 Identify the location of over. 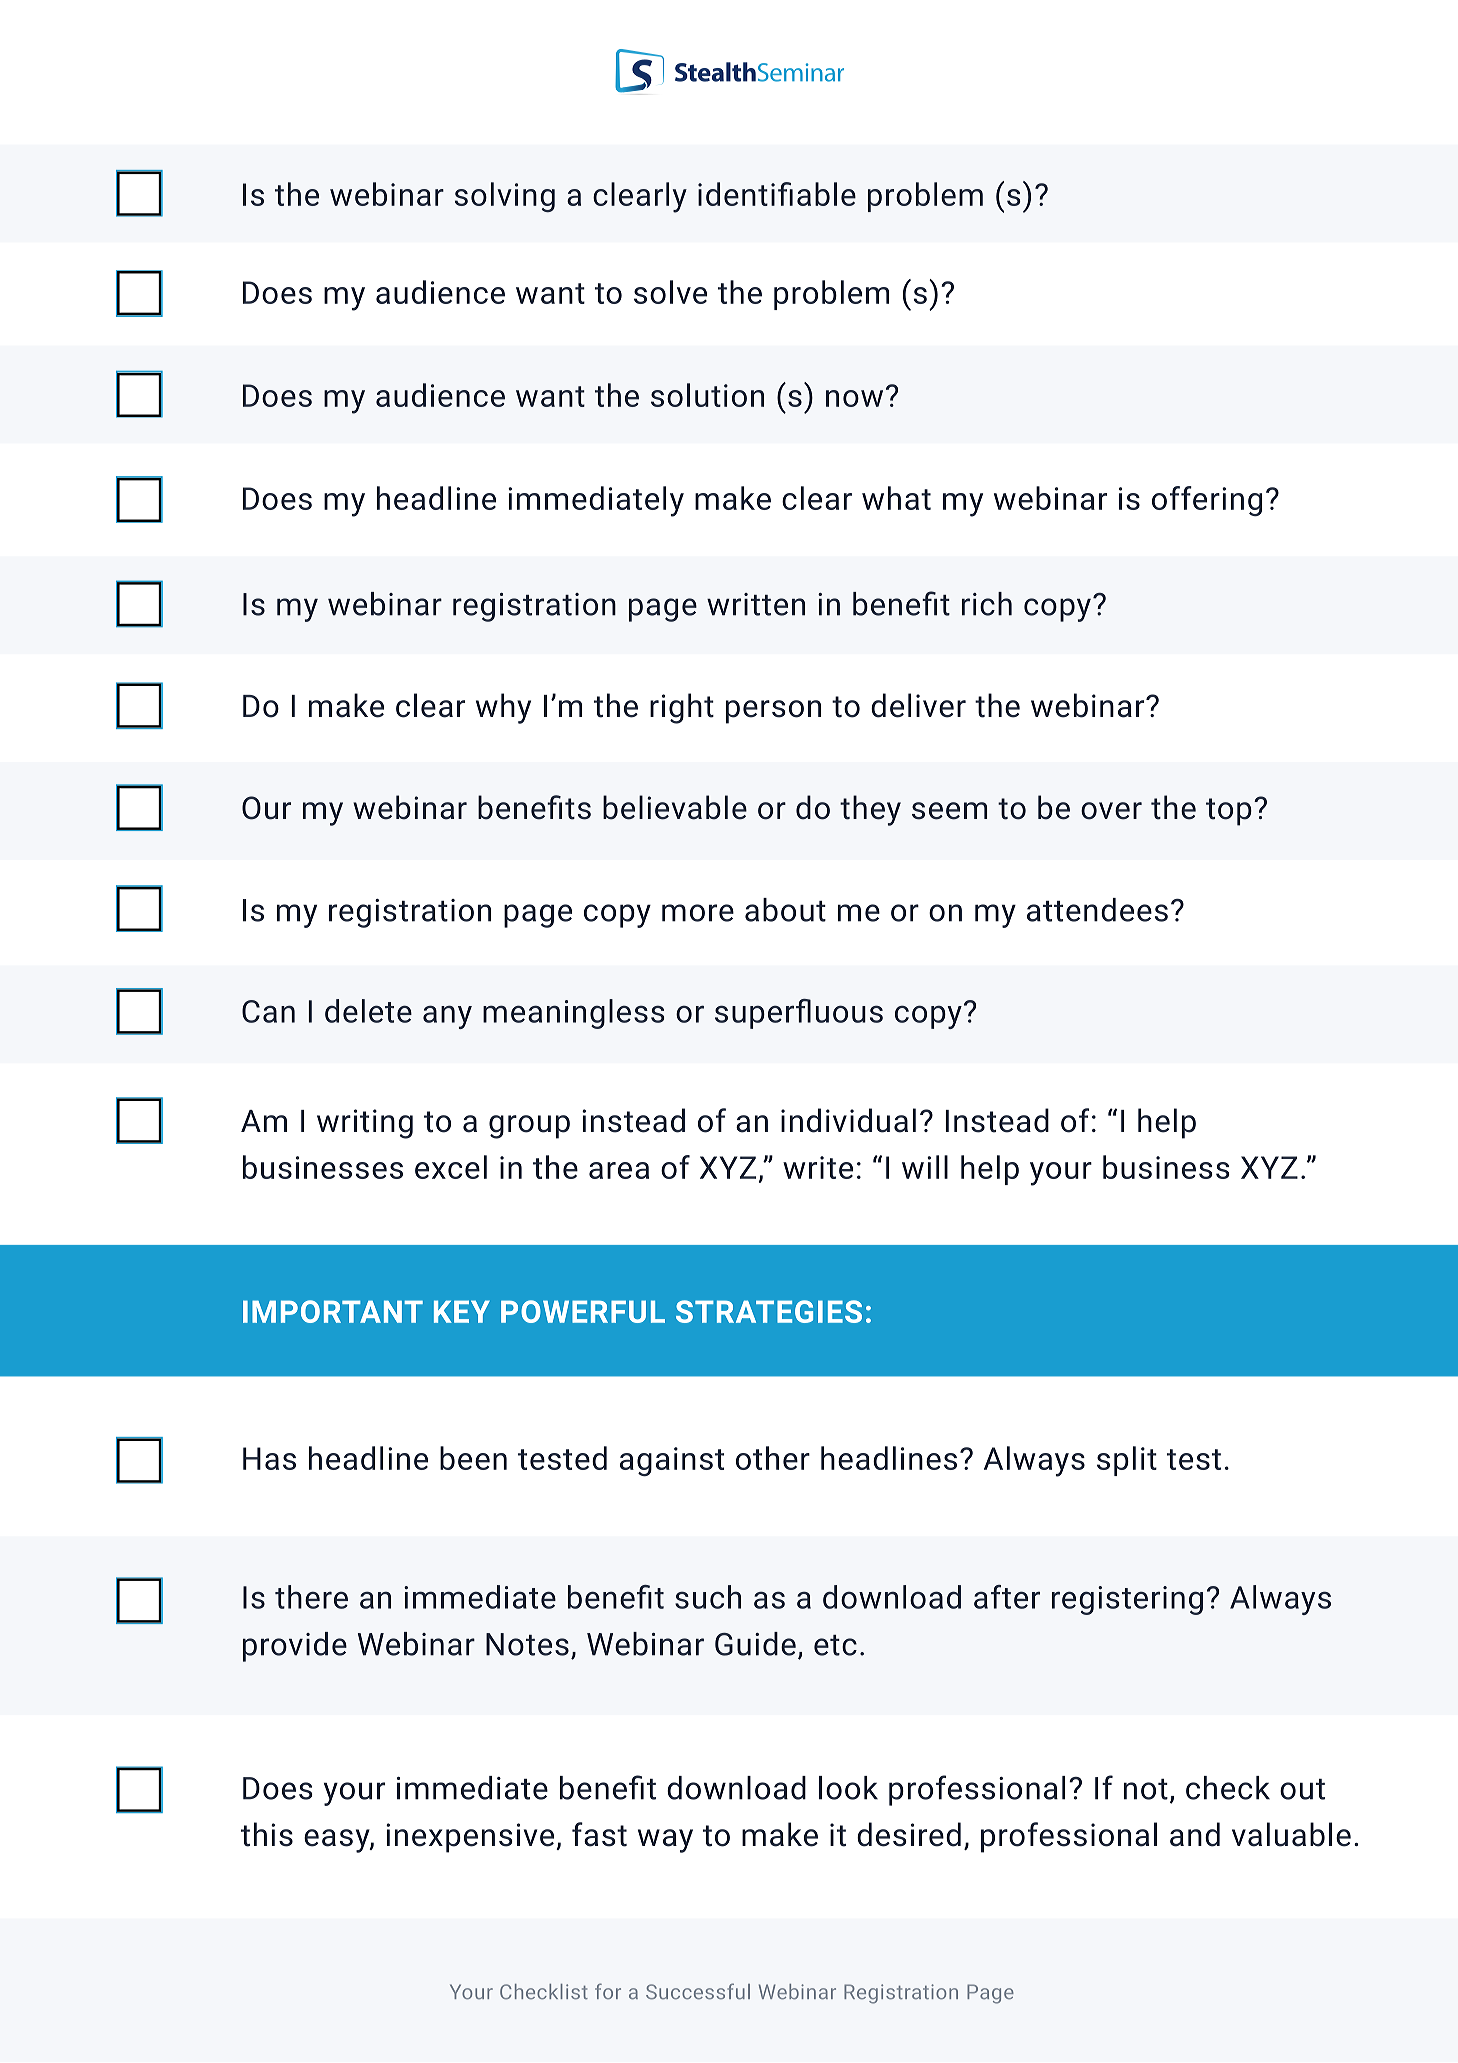
(1111, 811).
